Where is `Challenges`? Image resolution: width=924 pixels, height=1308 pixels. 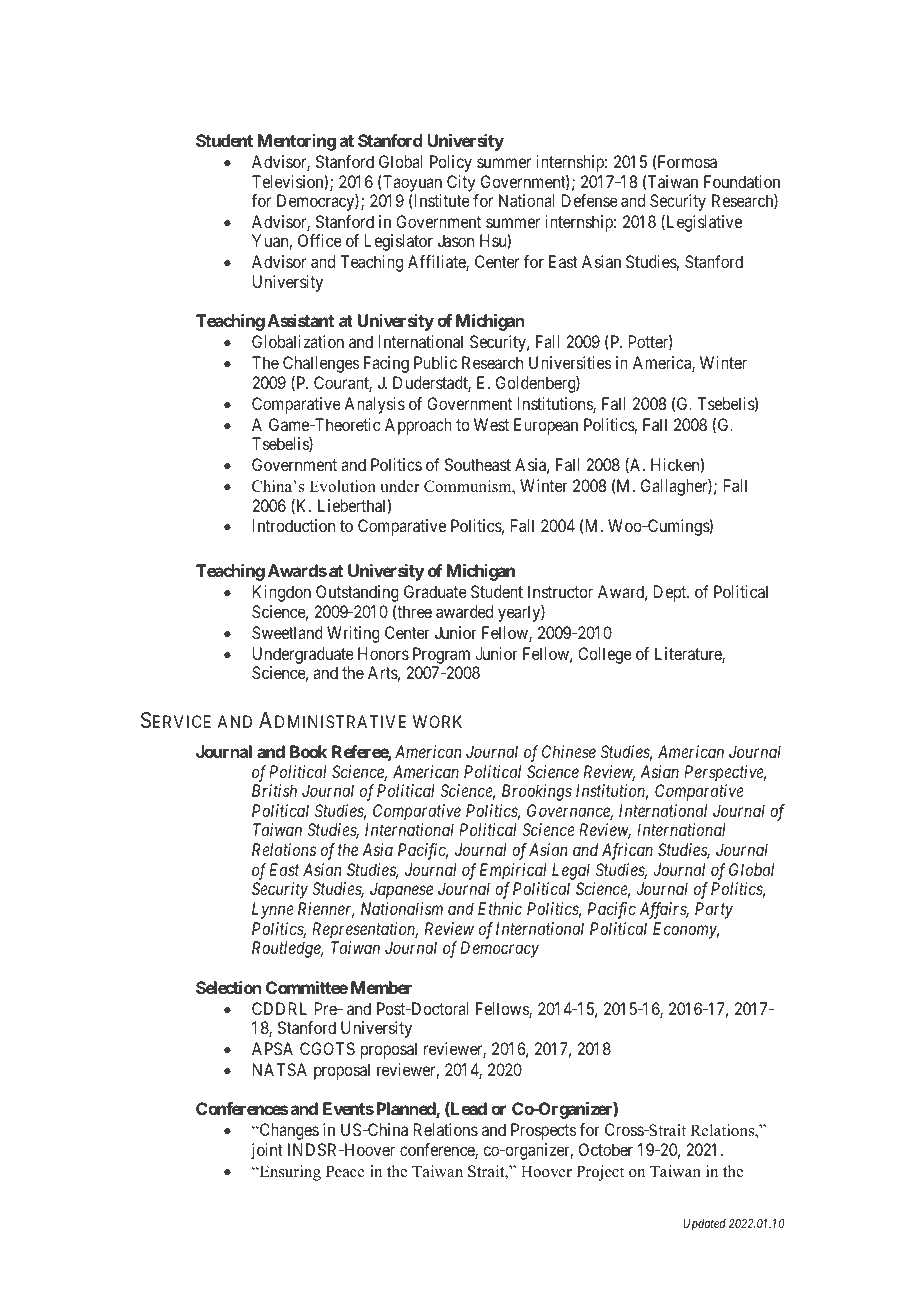 Challenges is located at coordinates (321, 364).
